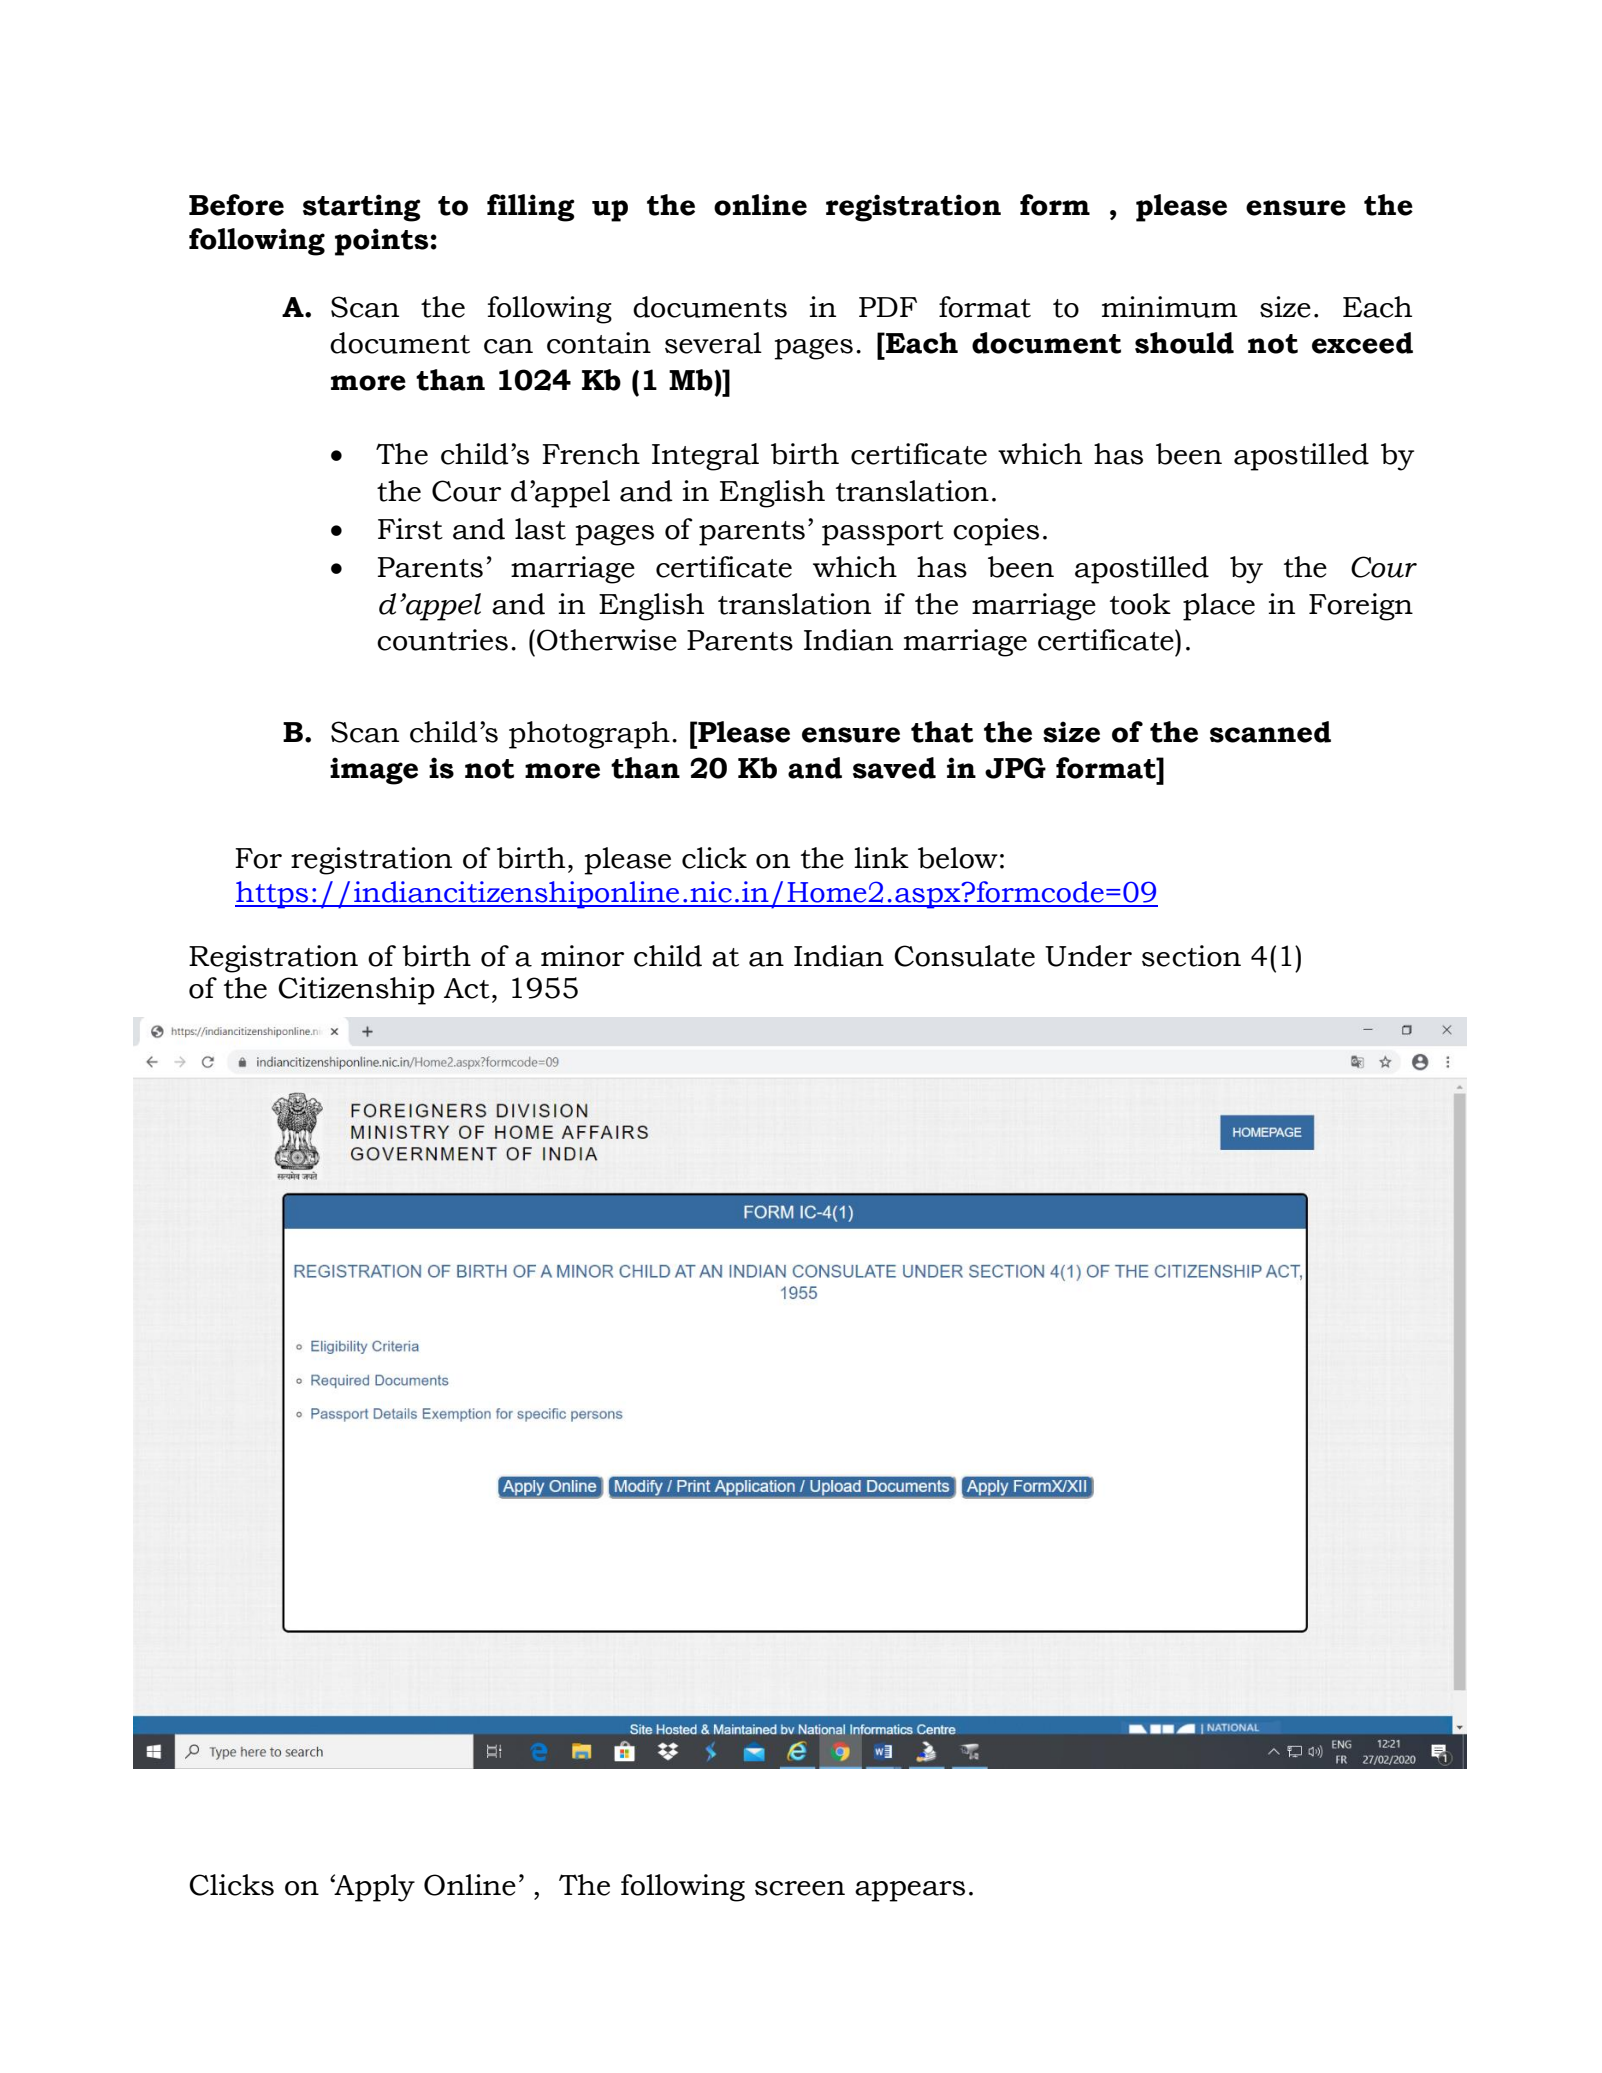 This screenshot has width=1602, height=2073. What do you see at coordinates (888, 307) in the screenshot?
I see `PDF` at bounding box center [888, 307].
